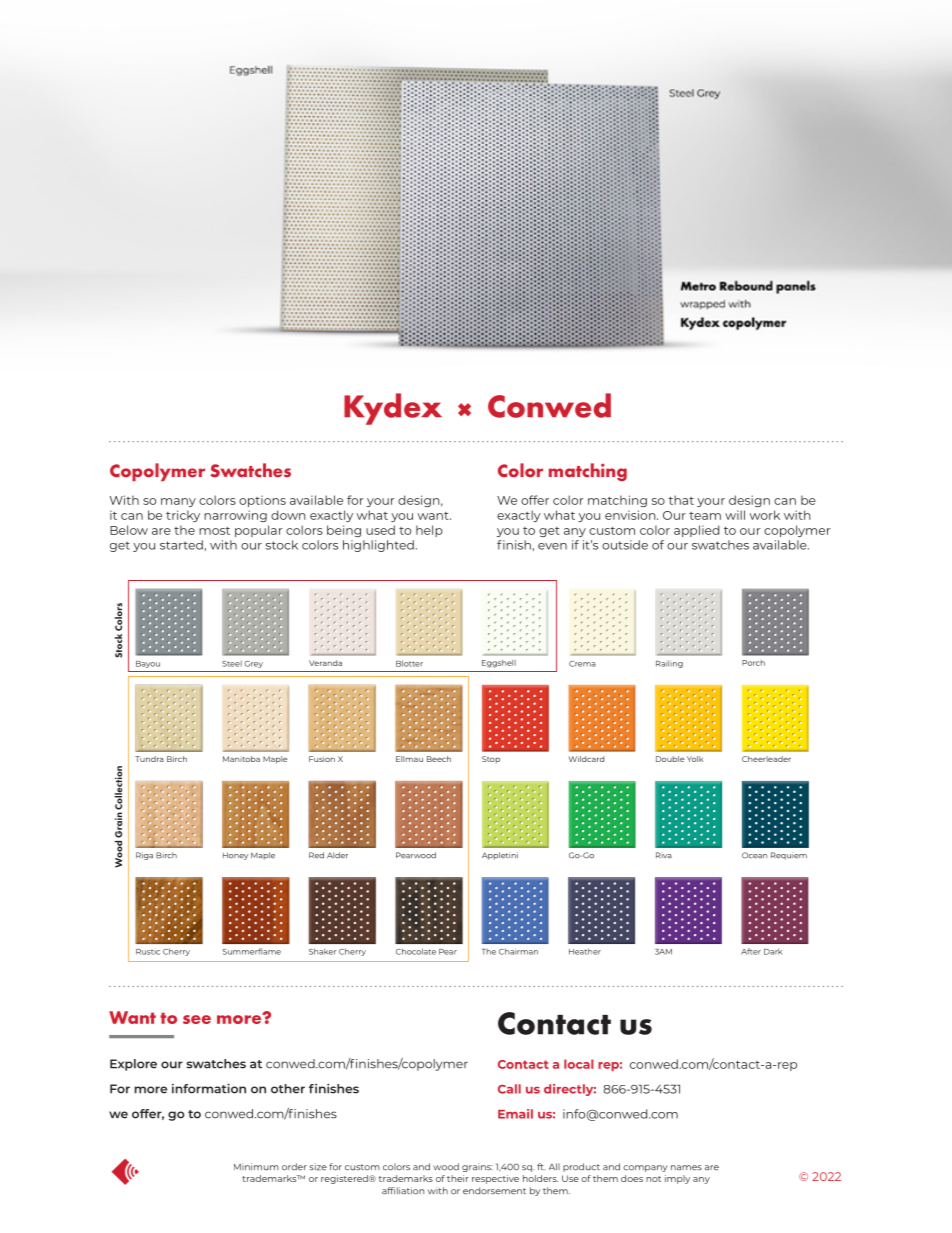  Describe the element at coordinates (429, 531) in the page. I see `help` at that location.
